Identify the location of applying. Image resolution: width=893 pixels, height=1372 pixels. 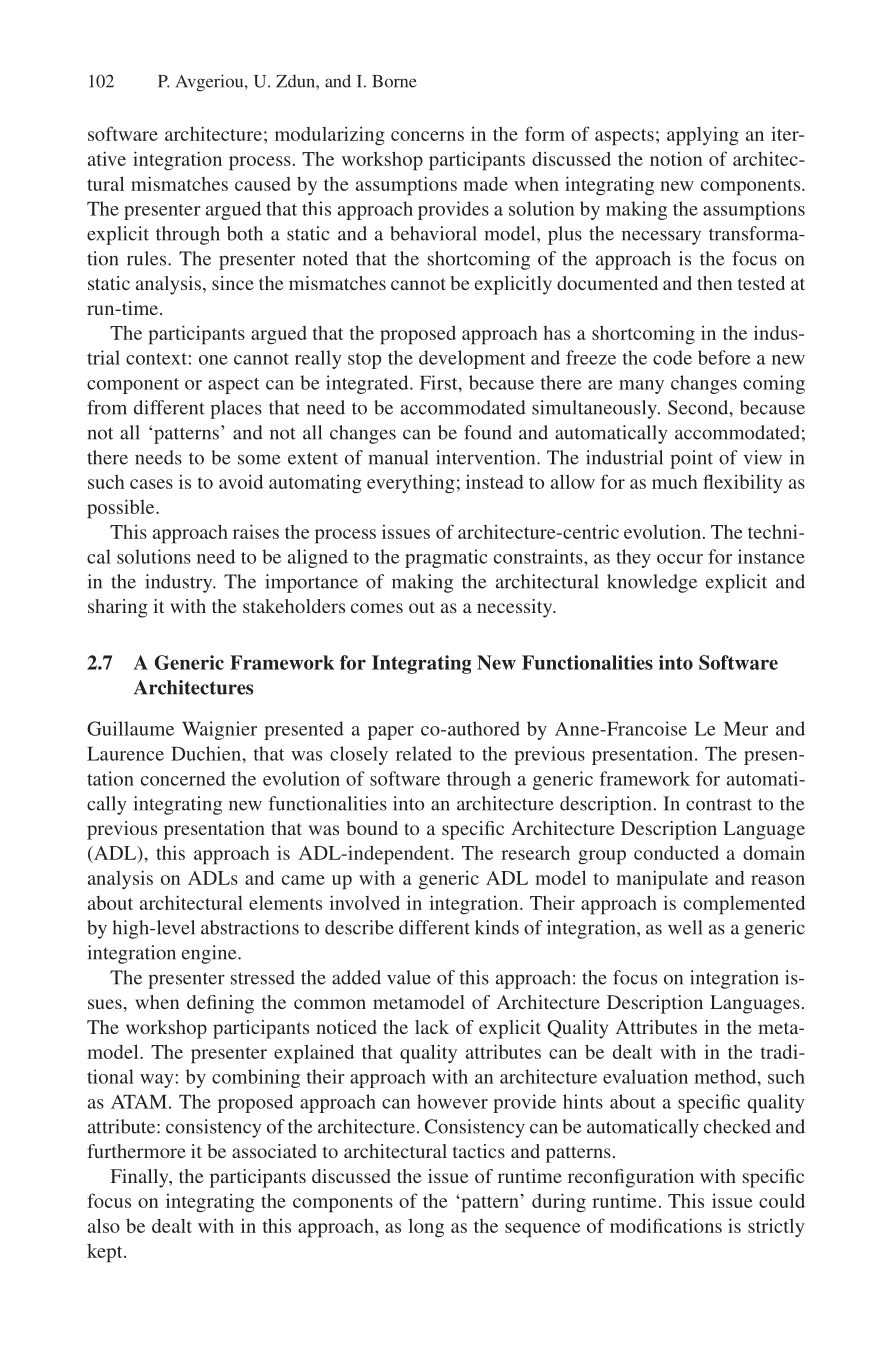
(703, 136).
